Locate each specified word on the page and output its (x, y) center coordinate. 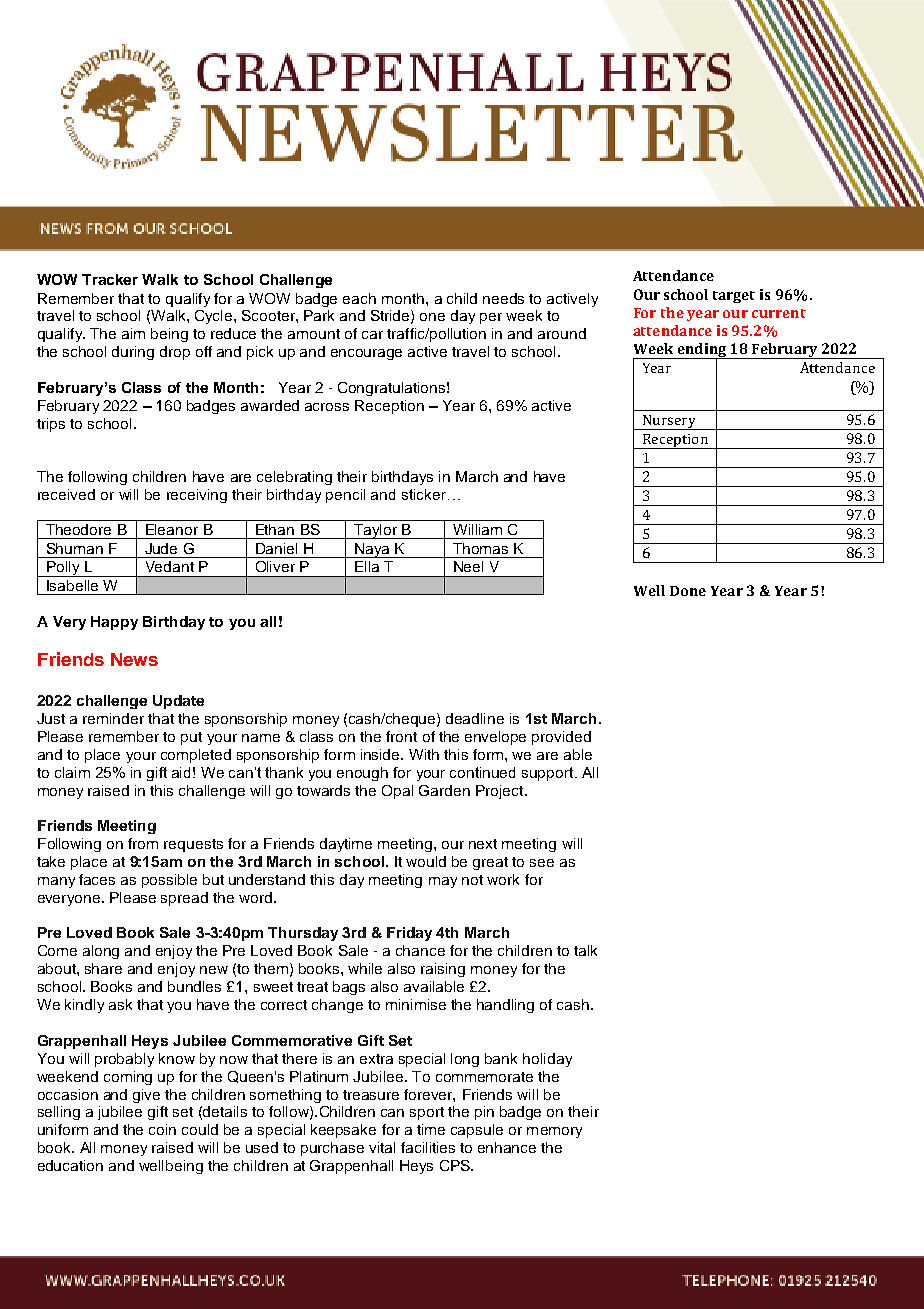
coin (162, 1129)
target (734, 297)
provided (561, 738)
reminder (113, 718)
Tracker (110, 279)
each (359, 298)
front (401, 736)
